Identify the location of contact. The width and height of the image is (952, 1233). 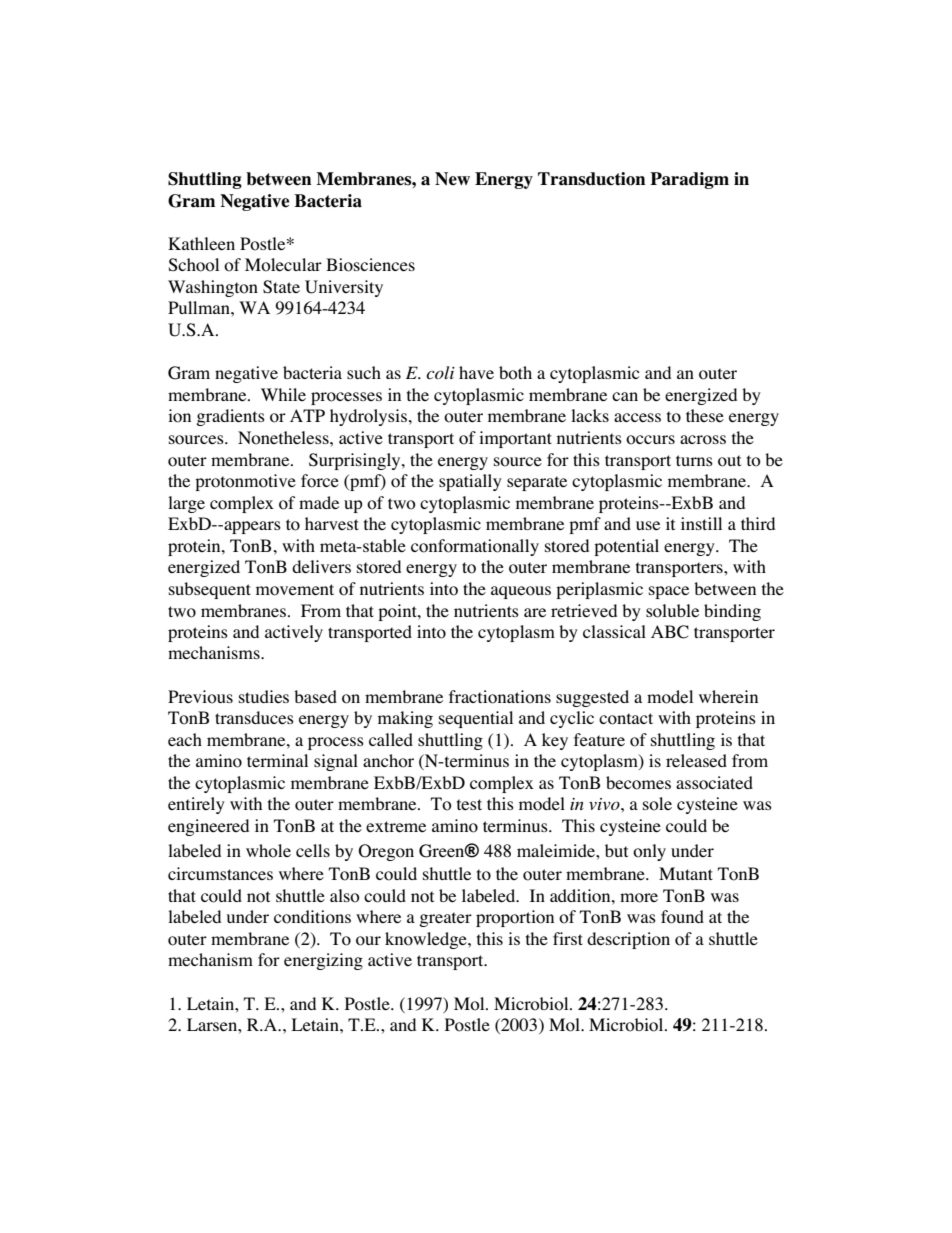
(626, 719).
